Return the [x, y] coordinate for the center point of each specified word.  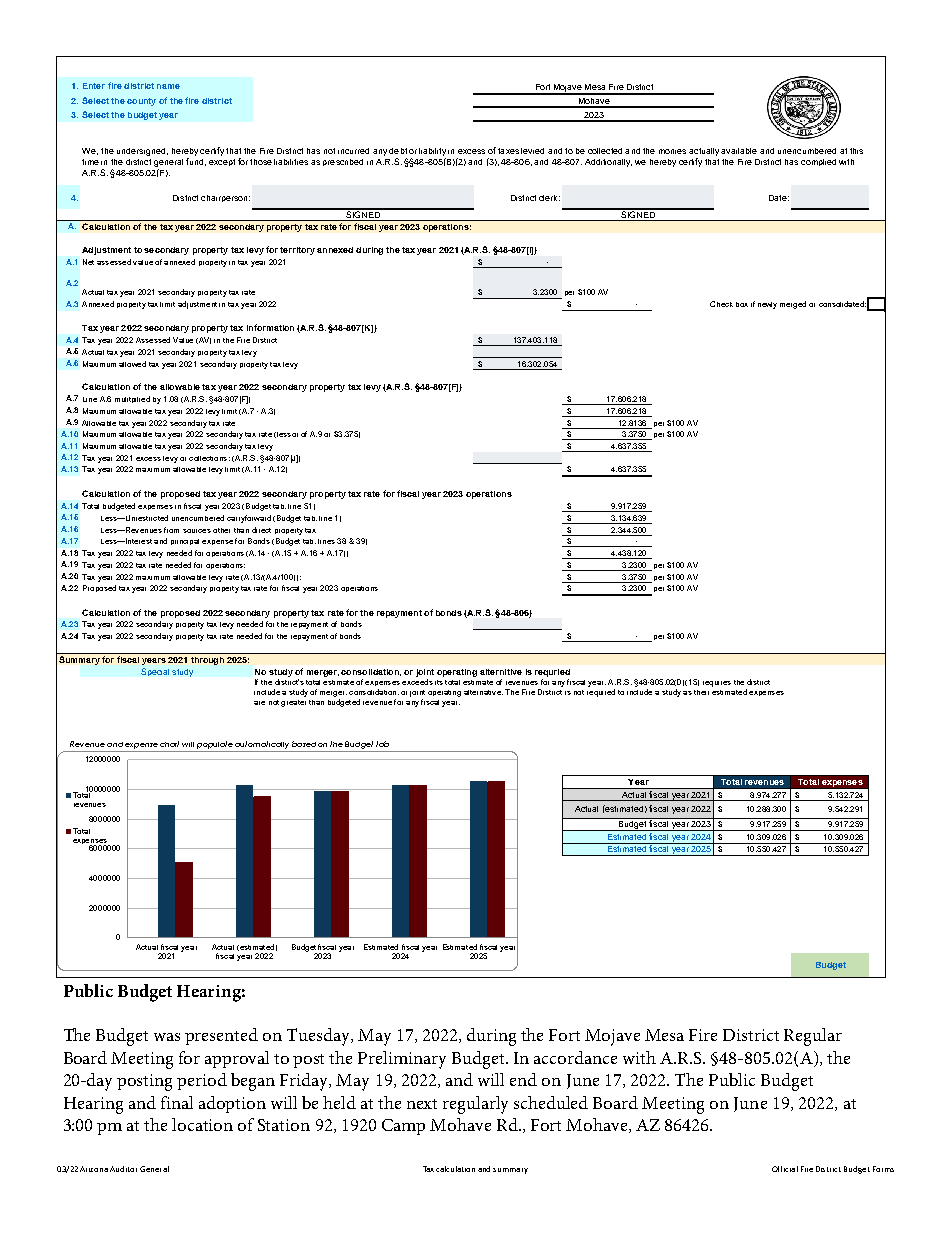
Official [785, 1169]
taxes [508, 151]
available [739, 151]
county [141, 102]
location [202, 1124]
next [422, 1104]
